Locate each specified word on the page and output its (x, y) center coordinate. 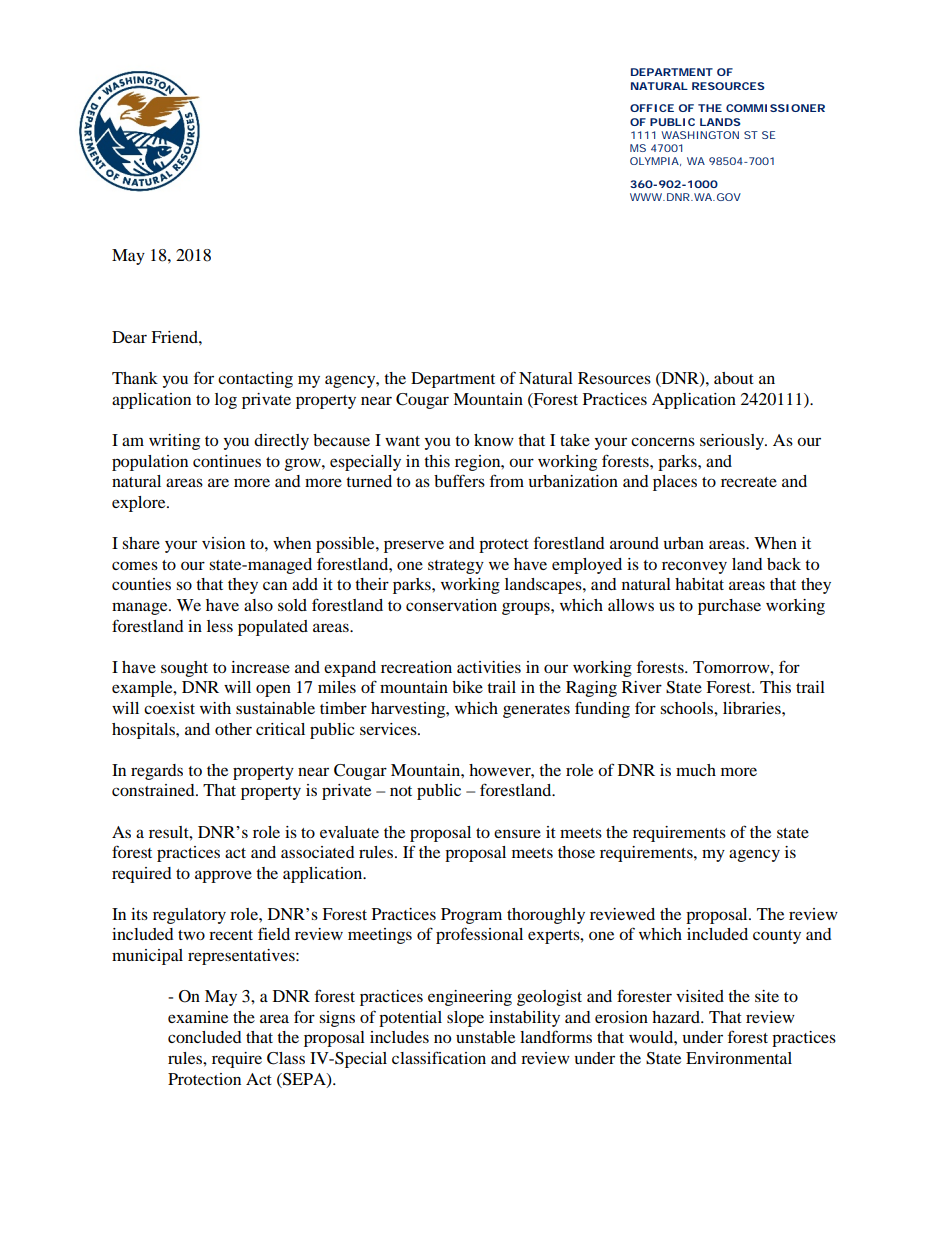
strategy (456, 567)
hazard (677, 1017)
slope (465, 1019)
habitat (699, 584)
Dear (129, 337)
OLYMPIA (654, 161)
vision (223, 543)
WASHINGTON (700, 135)
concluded (205, 1037)
